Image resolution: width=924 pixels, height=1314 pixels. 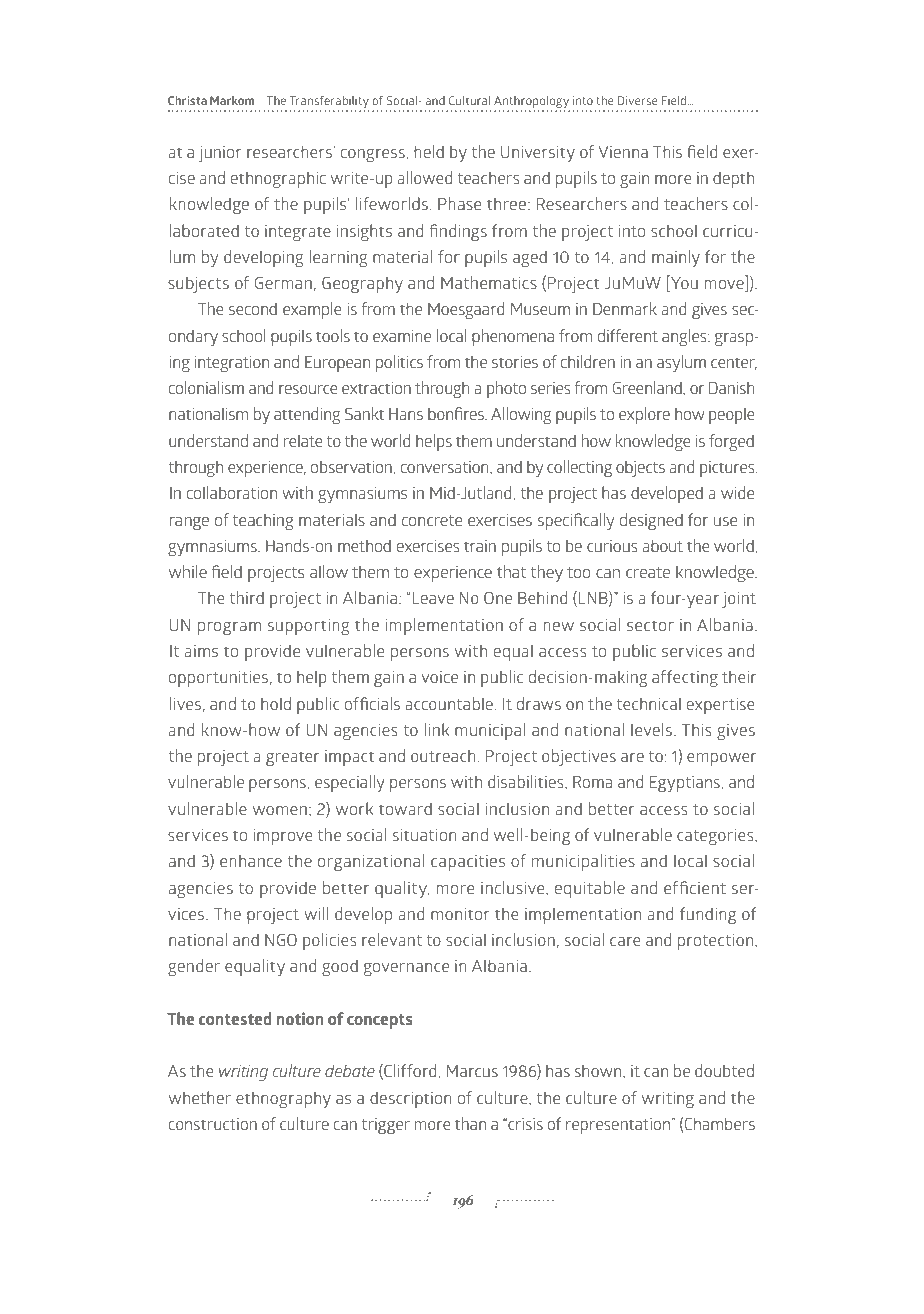 What do you see at coordinates (468, 863) in the screenshot?
I see `capacities` at bounding box center [468, 863].
